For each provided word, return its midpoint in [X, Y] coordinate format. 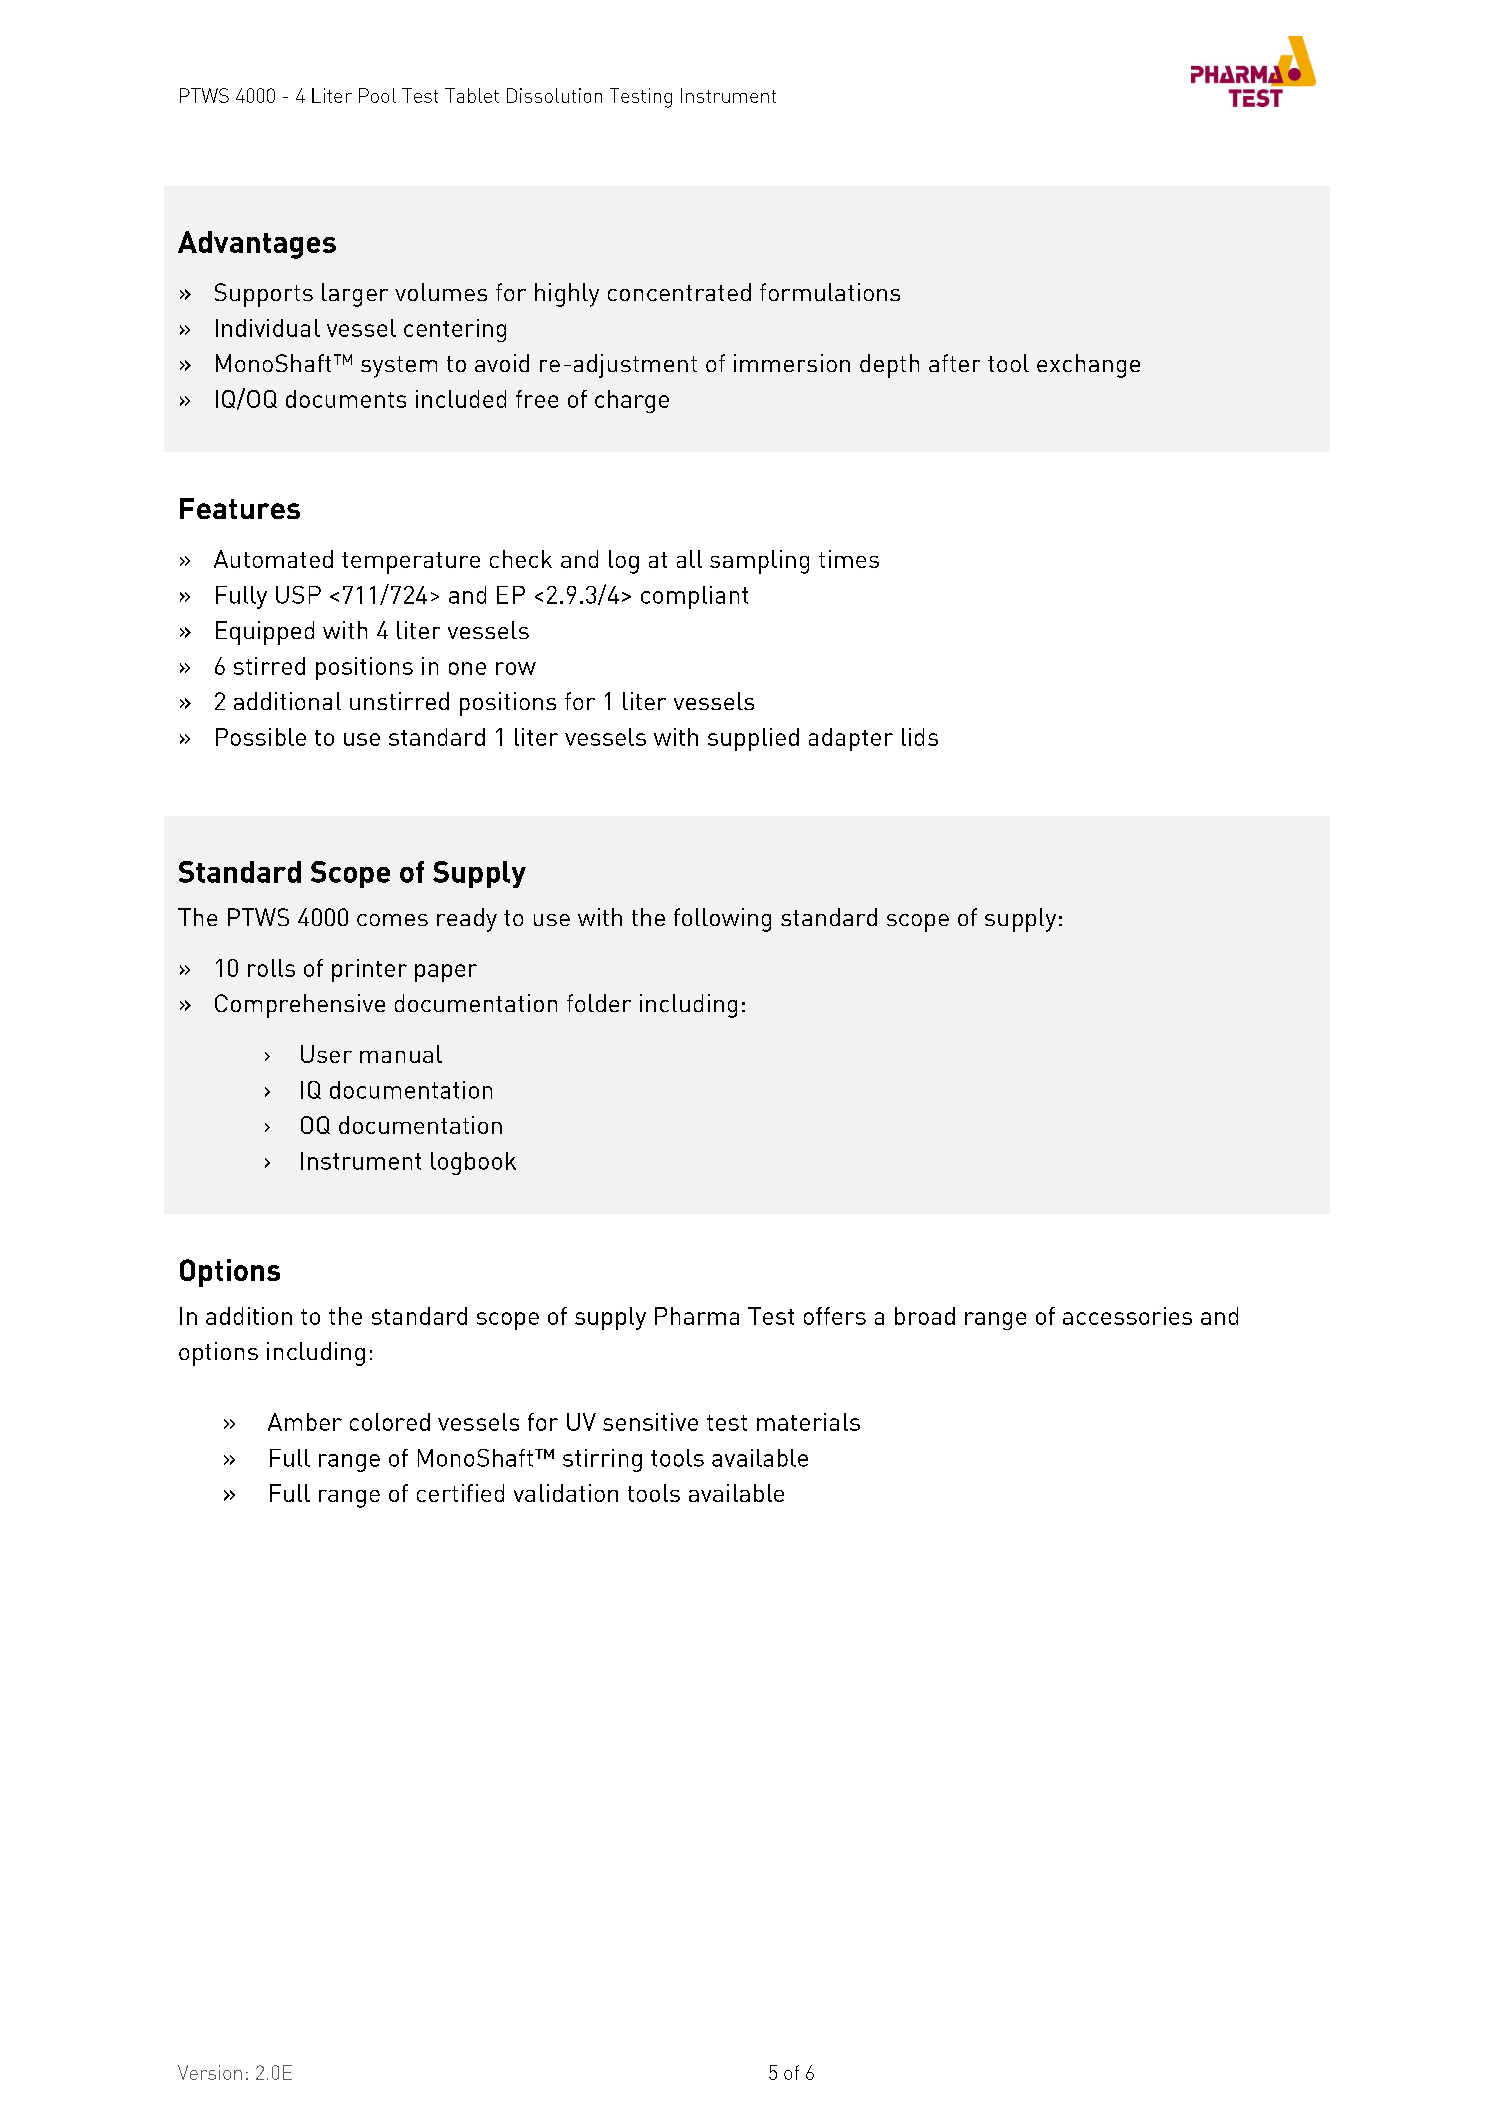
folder [599, 1003]
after [954, 363]
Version [210, 2072]
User [326, 1054]
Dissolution [554, 95]
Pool [377, 95]
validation [566, 1493]
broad [925, 1316]
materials [808, 1422]
